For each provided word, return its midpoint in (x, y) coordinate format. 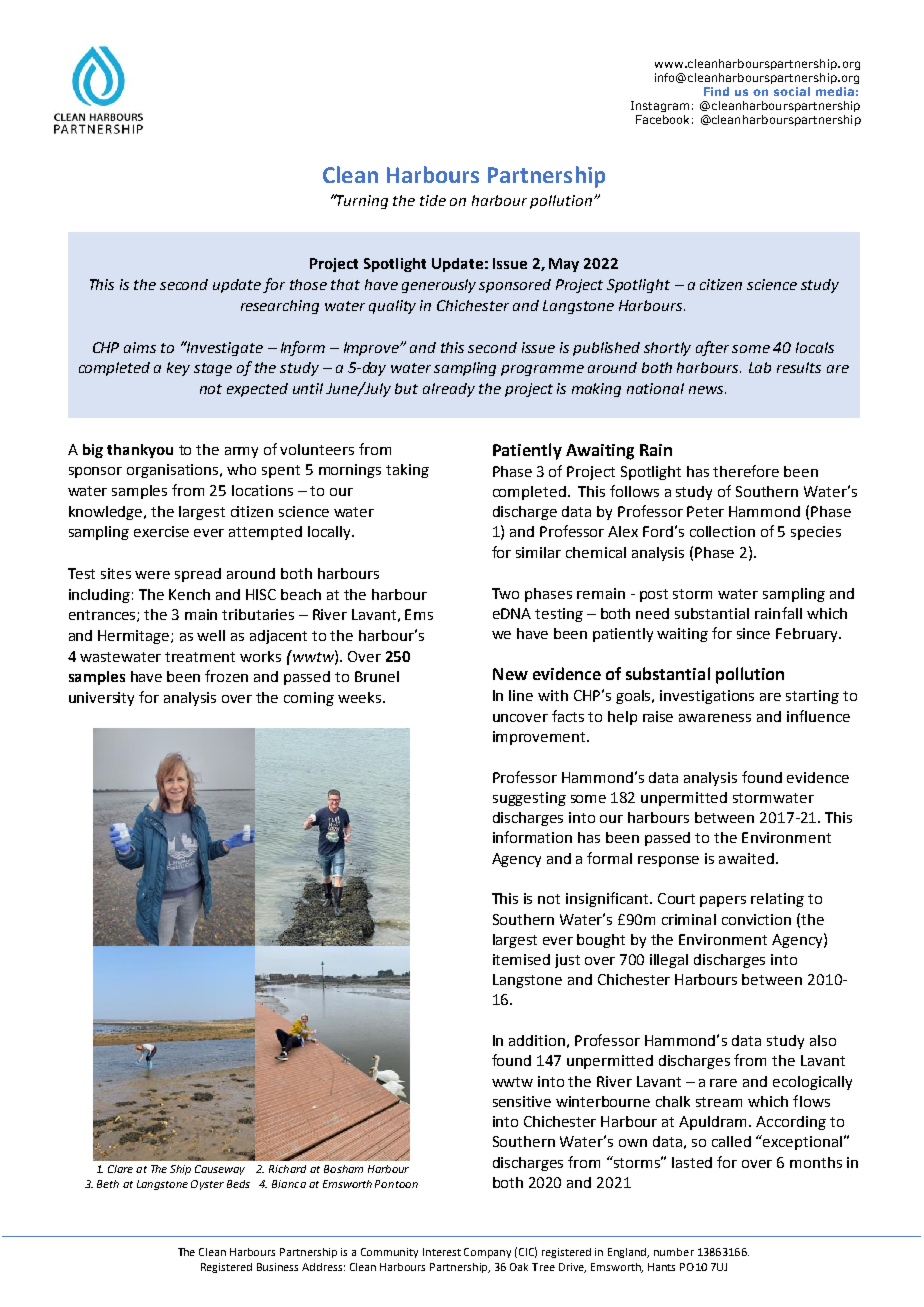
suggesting (529, 799)
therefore (746, 471)
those (308, 284)
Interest (442, 1252)
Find (716, 91)
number (674, 1252)
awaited (746, 858)
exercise (161, 531)
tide (433, 200)
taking (407, 471)
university (101, 699)
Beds (238, 1184)
